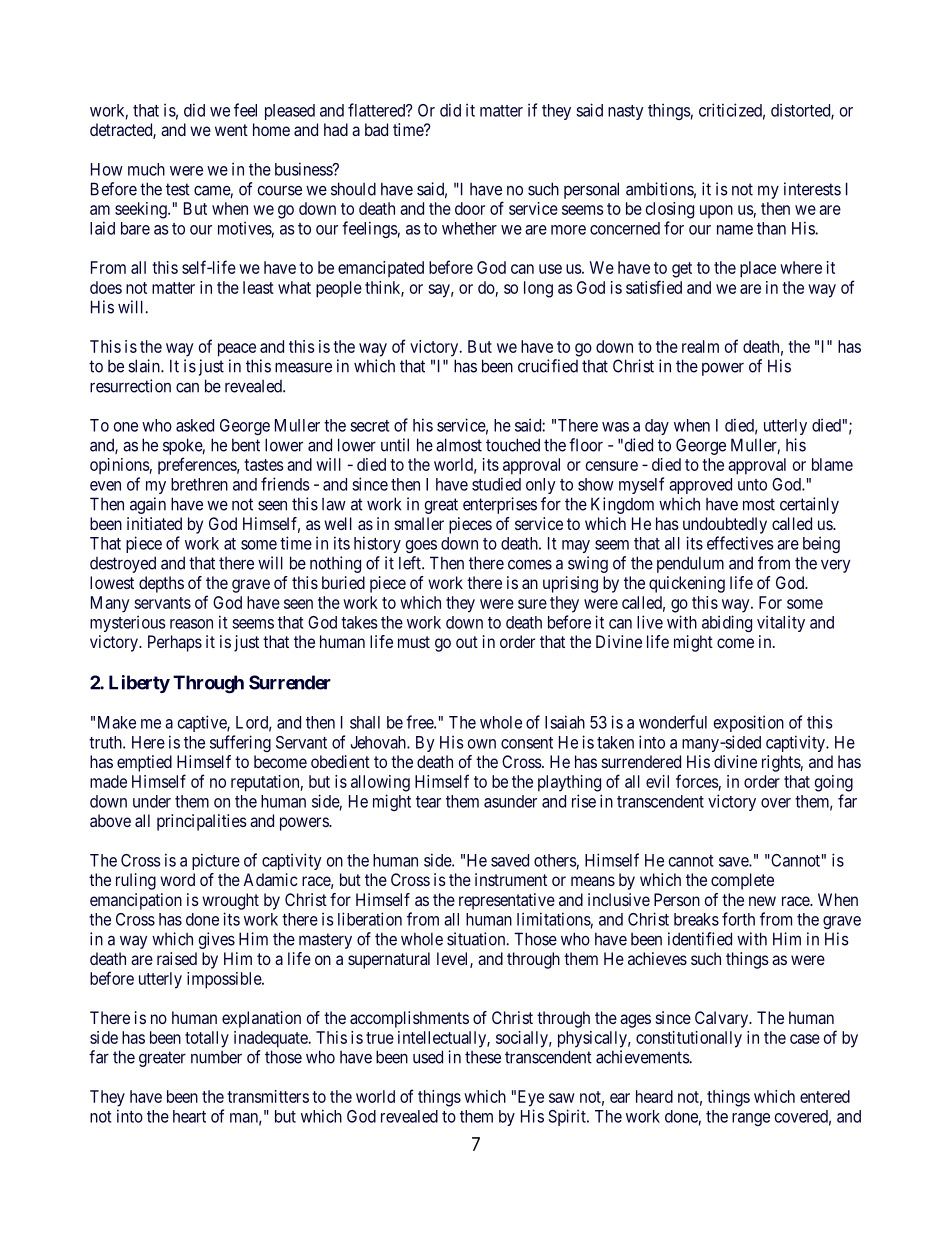  I want to click on forces, so click(697, 781).
